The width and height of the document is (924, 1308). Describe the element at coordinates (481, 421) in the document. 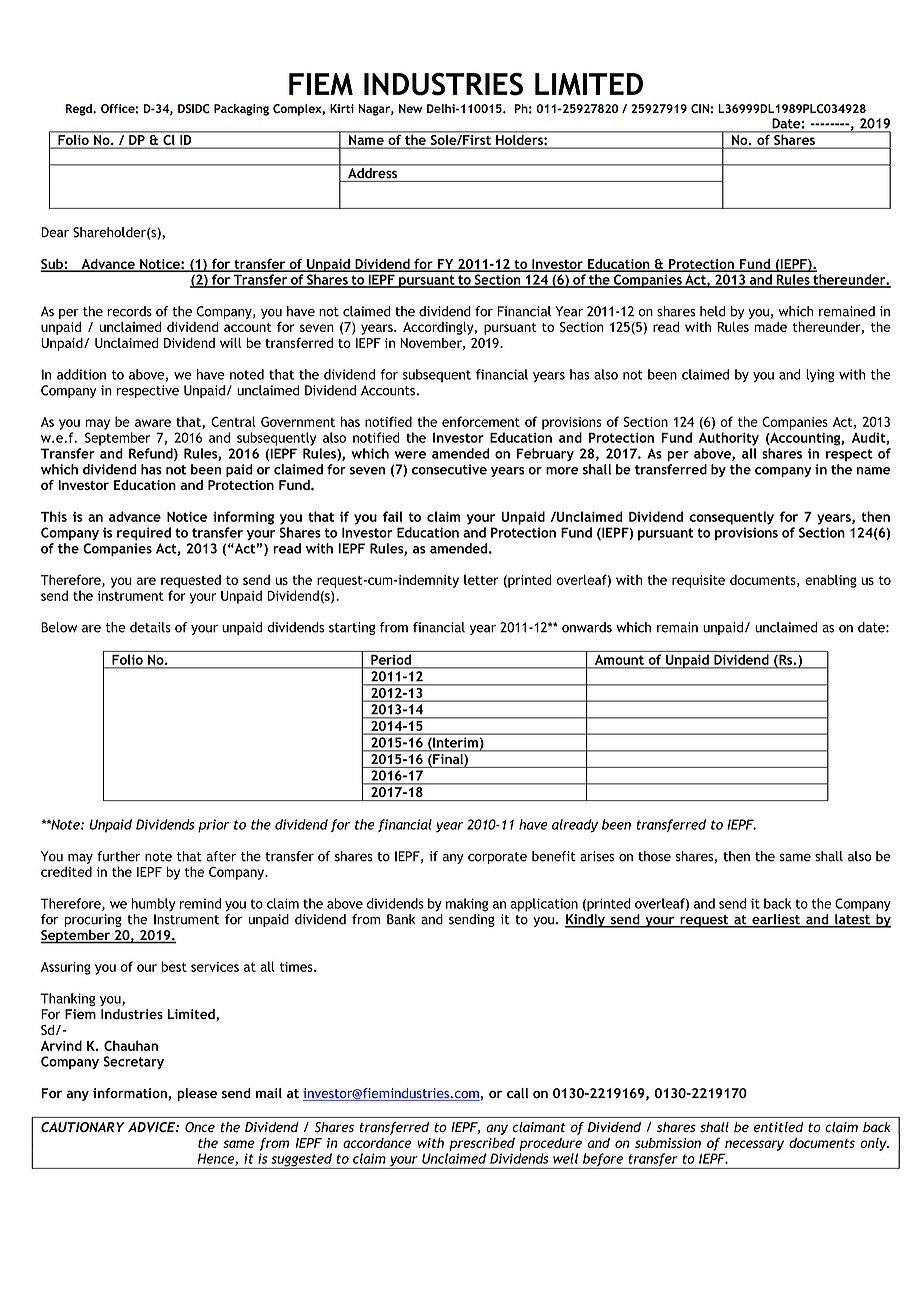

I see `enforcement` at that location.
